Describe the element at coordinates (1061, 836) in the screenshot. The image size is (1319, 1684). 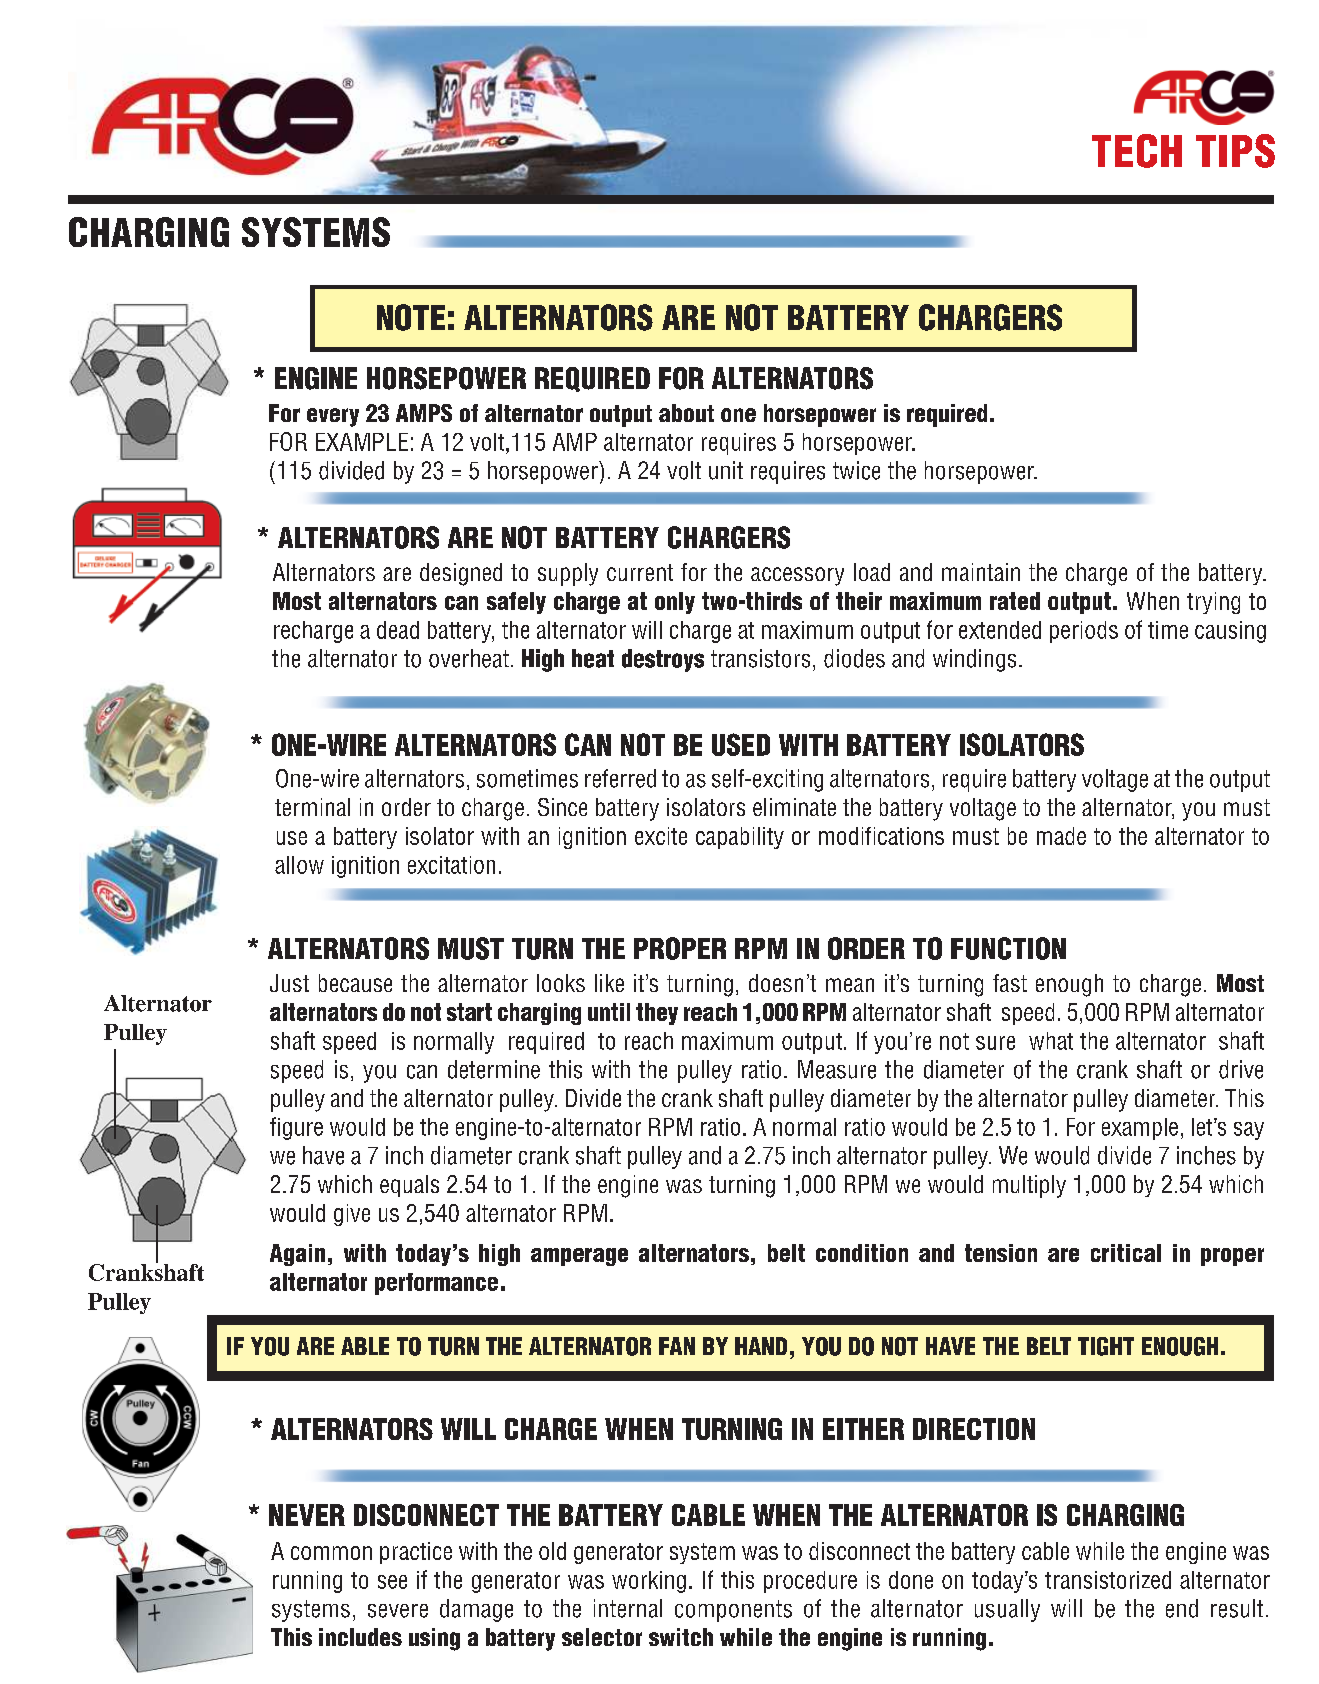
I see `made` at that location.
